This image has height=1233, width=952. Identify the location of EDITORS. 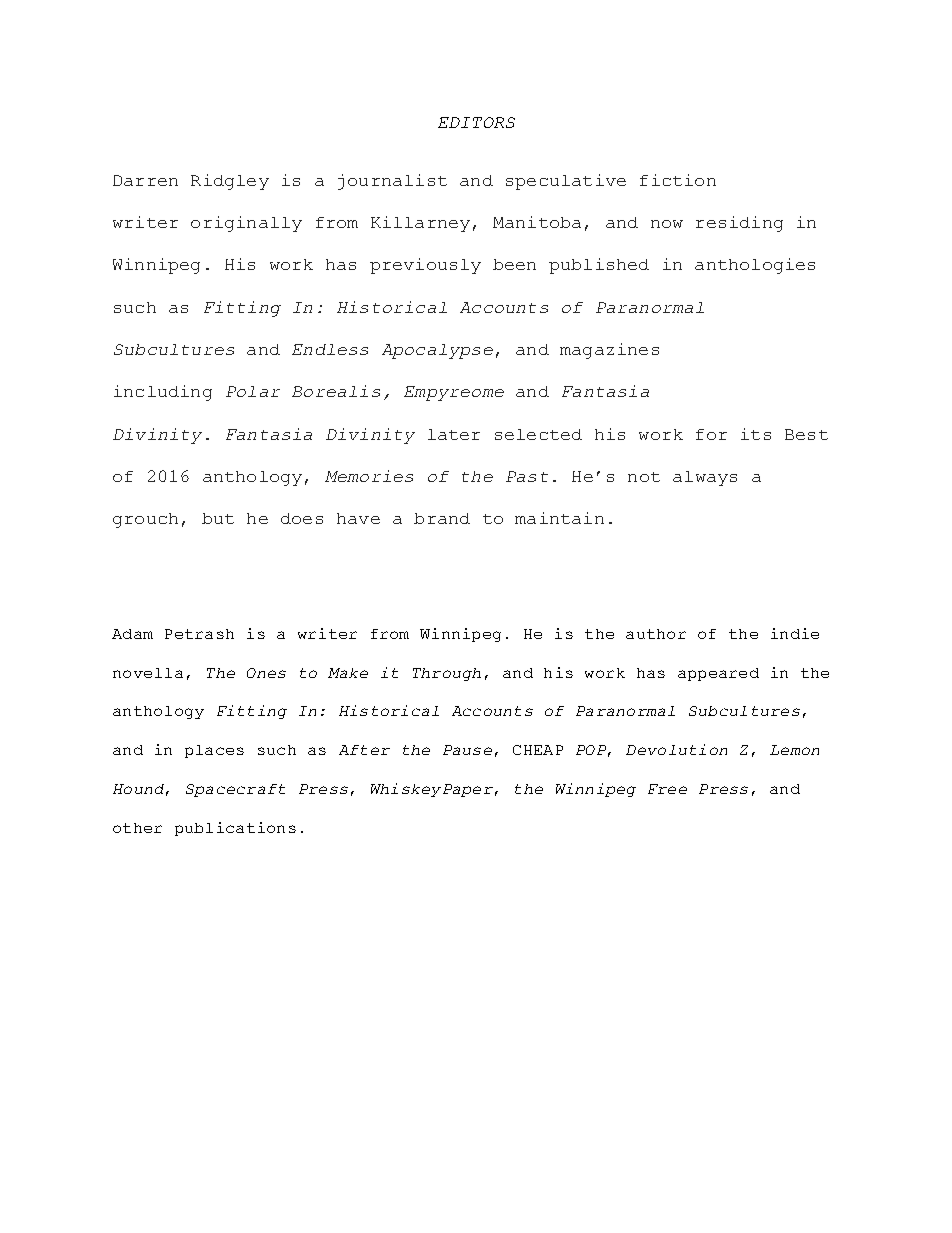
(476, 122).
